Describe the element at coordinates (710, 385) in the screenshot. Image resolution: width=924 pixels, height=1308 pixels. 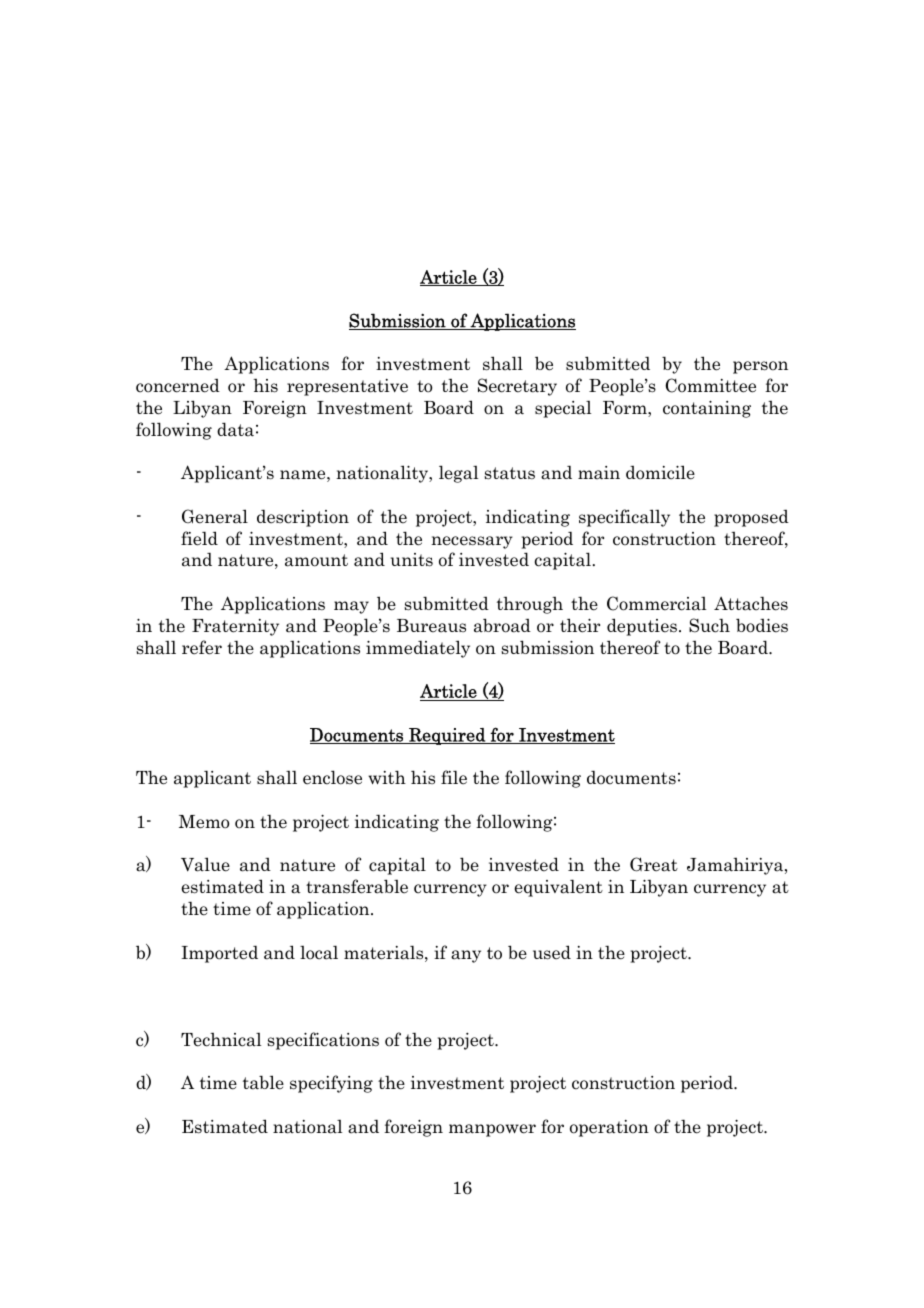
I see `Committee` at that location.
